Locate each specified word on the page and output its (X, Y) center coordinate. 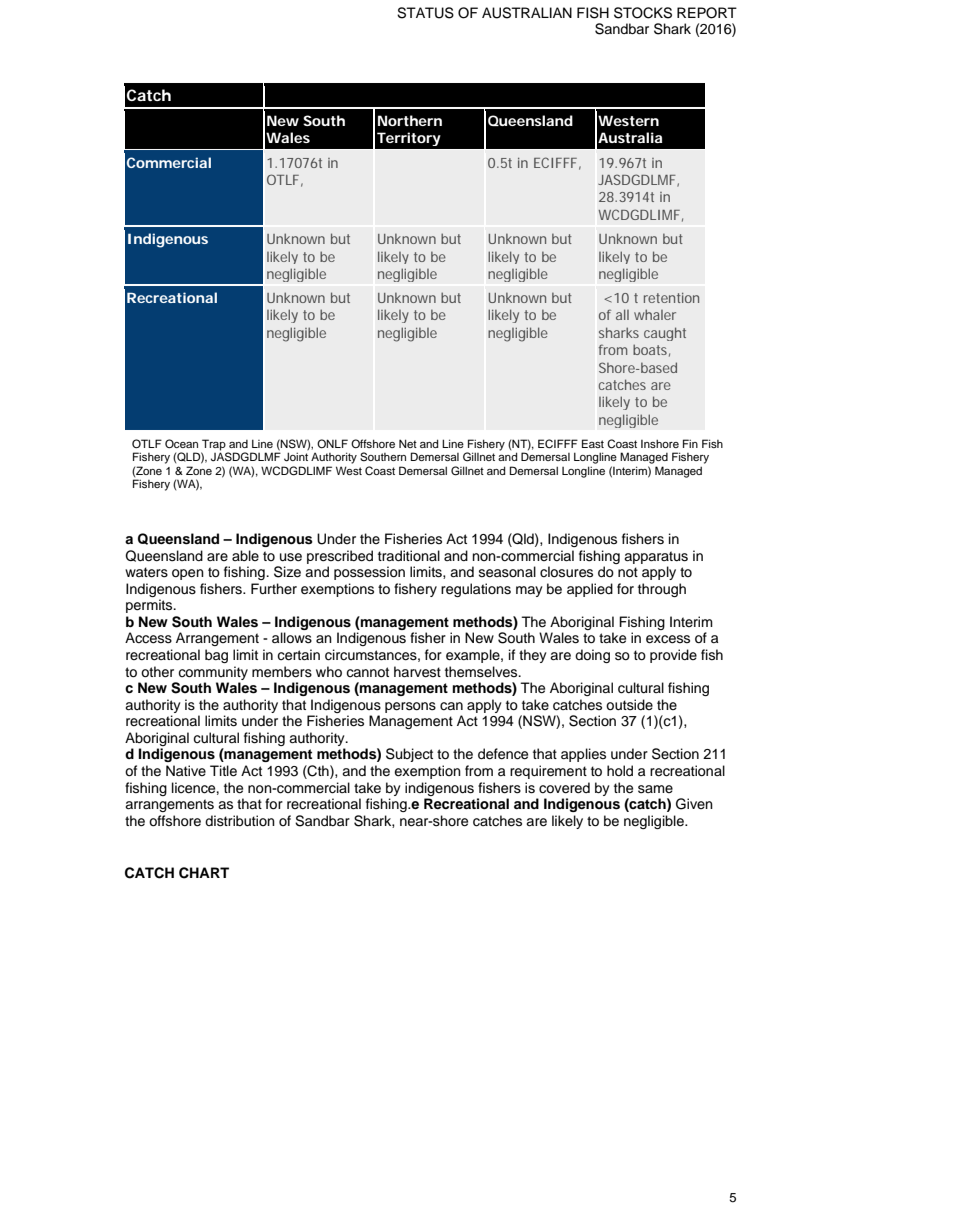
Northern (410, 120)
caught (665, 334)
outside (629, 705)
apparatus (656, 557)
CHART (204, 873)
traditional (409, 556)
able (245, 555)
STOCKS (643, 13)
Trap (214, 446)
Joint (296, 457)
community (213, 673)
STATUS (425, 13)
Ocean (181, 444)
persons (410, 707)
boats (651, 350)
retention (671, 298)
